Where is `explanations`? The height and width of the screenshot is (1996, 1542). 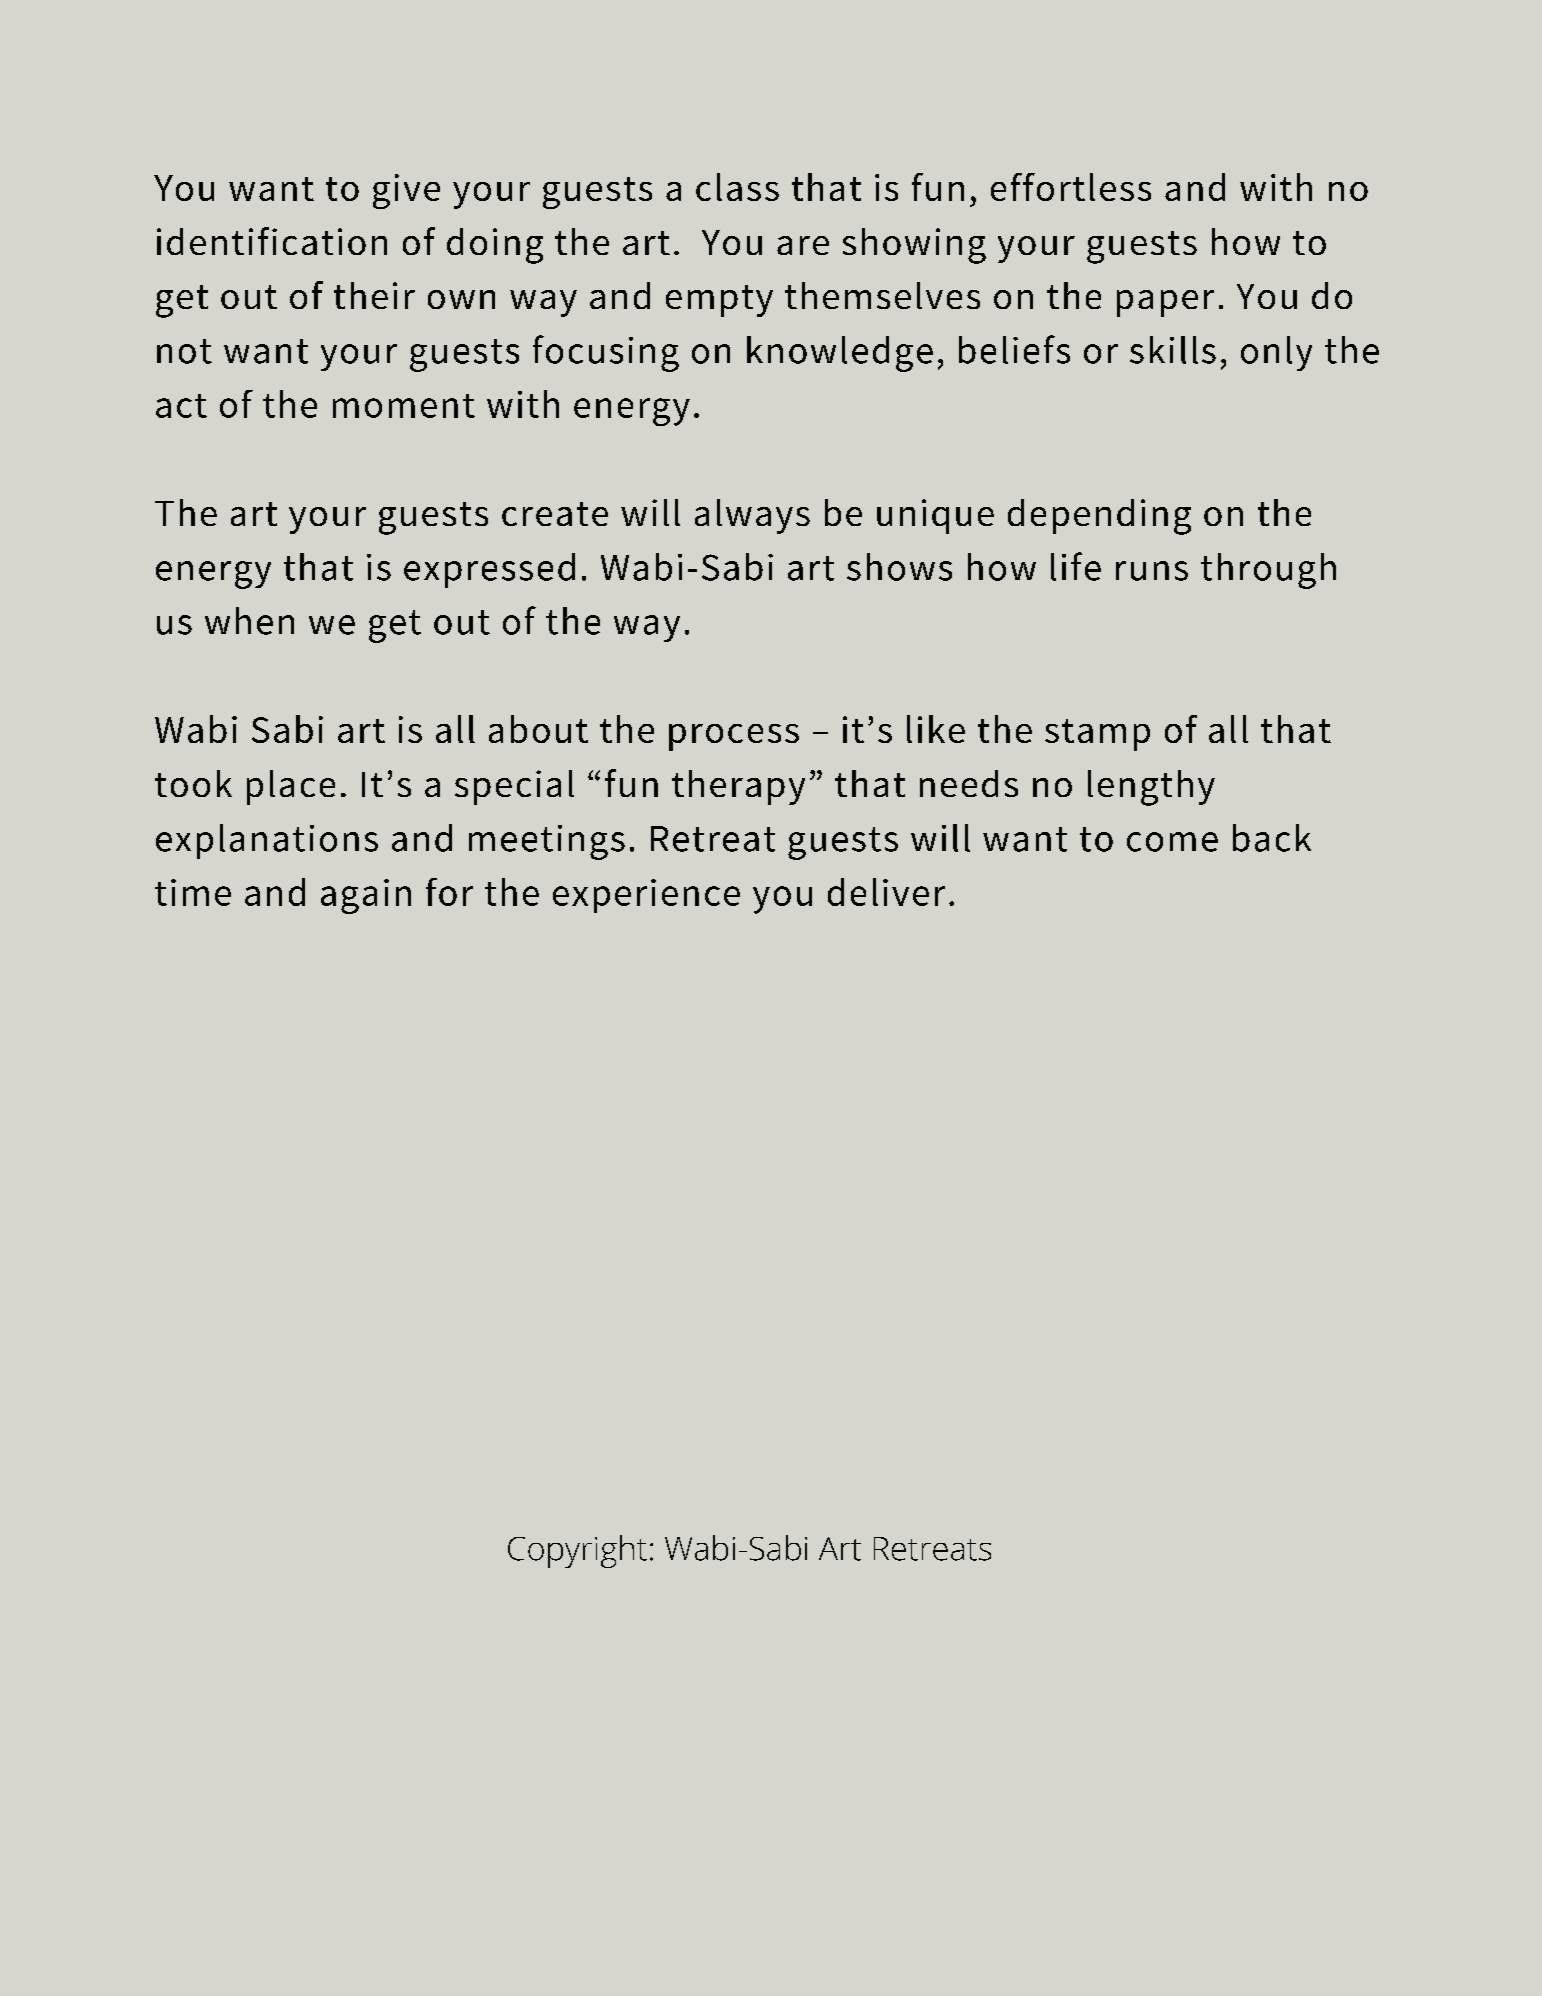
explanations is located at coordinates (267, 841).
